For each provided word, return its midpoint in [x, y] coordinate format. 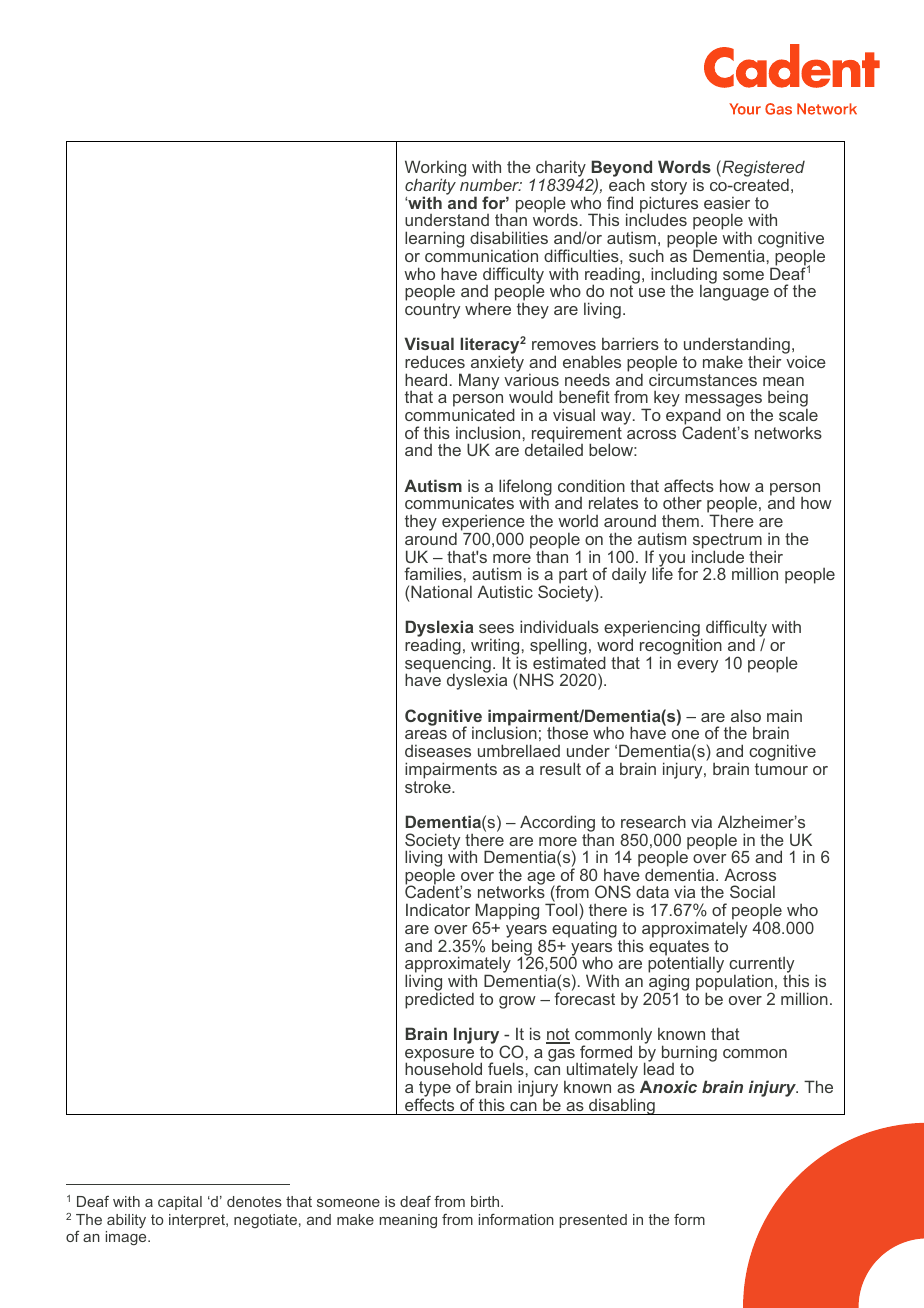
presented [593, 1221]
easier [727, 203]
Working [435, 170]
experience [483, 524]
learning [434, 239]
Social [752, 891]
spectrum [727, 542]
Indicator [438, 909]
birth [486, 1201]
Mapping [506, 913]
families [433, 573]
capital [180, 1203]
